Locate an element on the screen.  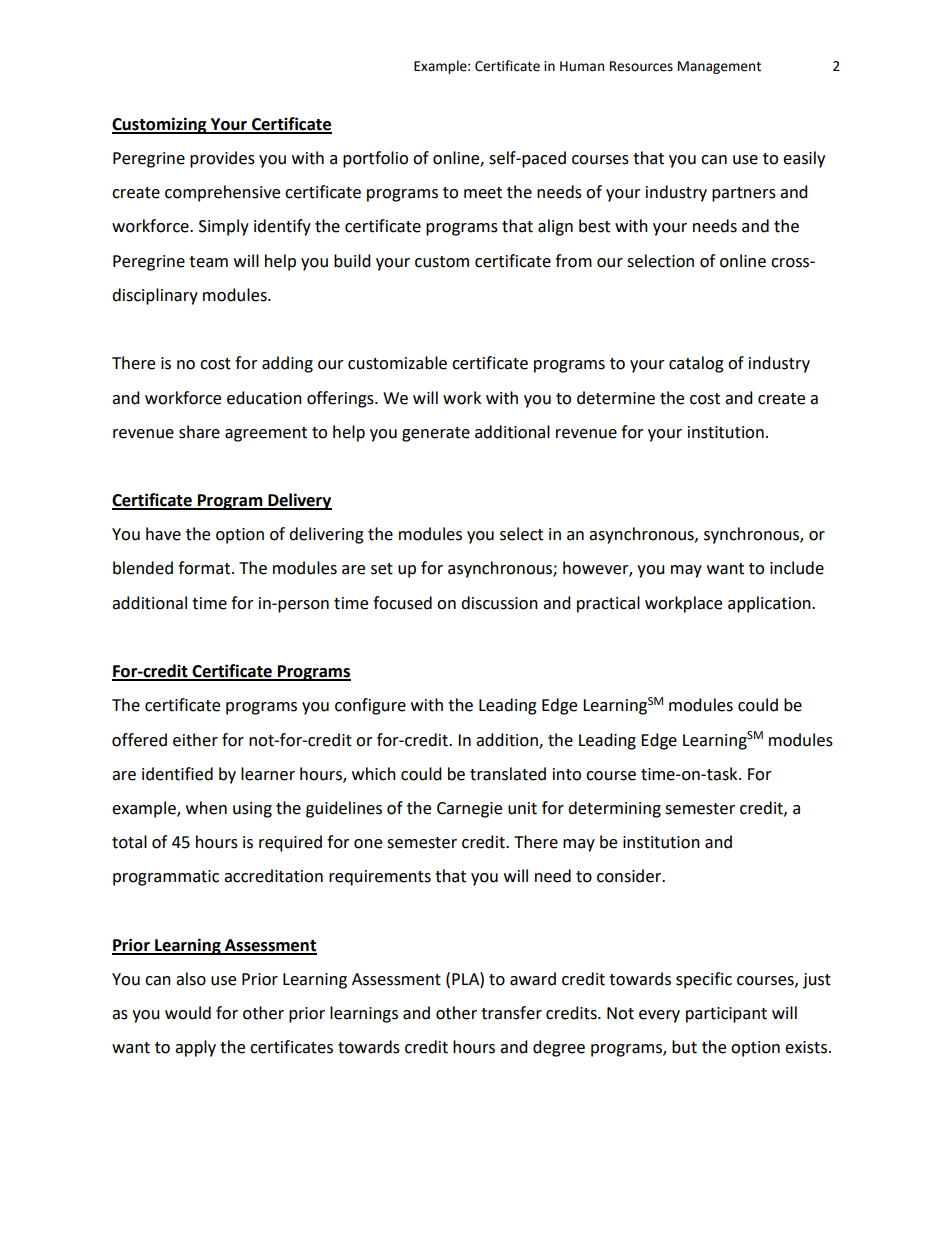
application is located at coordinates (770, 604).
